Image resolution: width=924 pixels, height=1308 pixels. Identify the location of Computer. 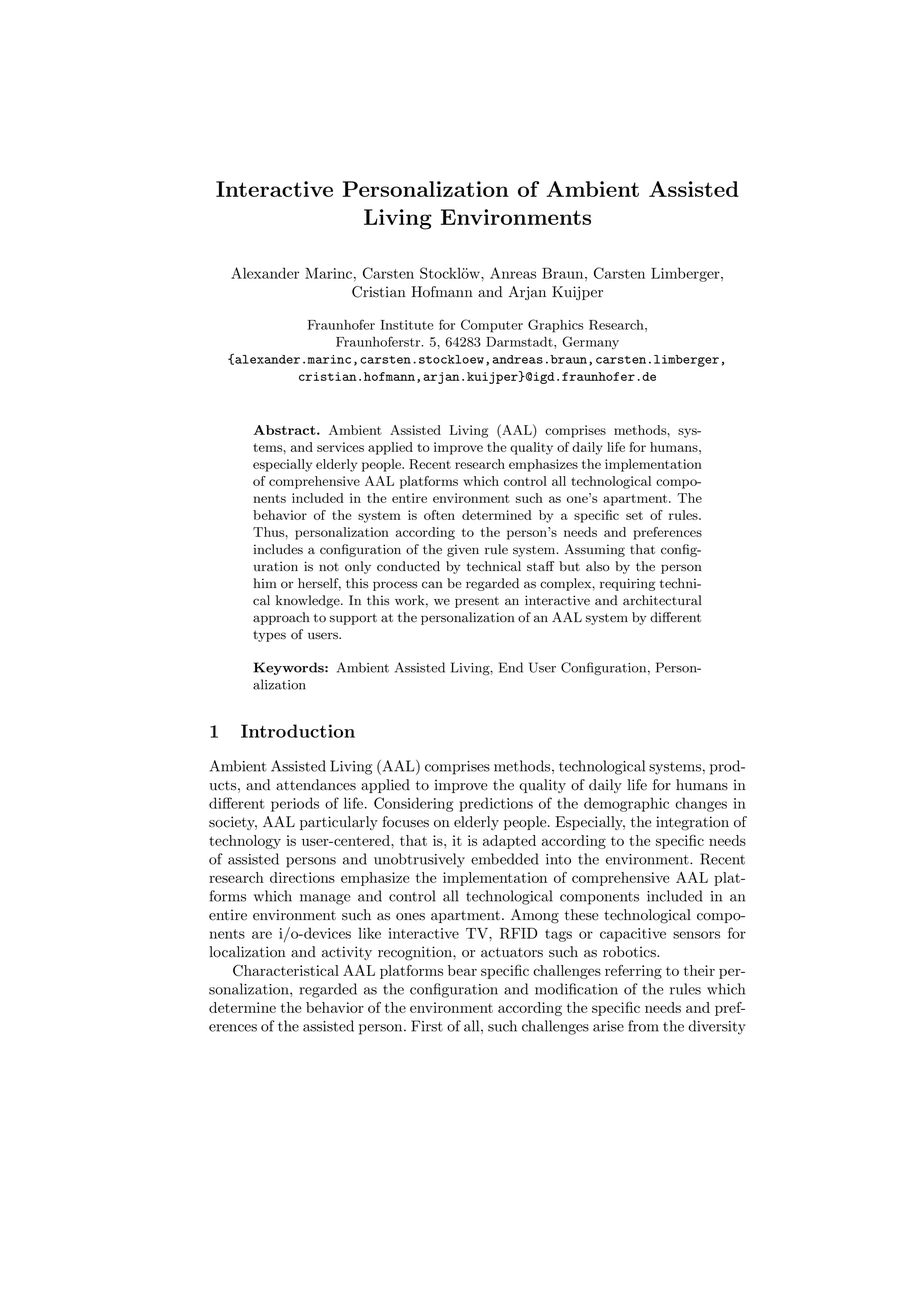
(492, 326).
